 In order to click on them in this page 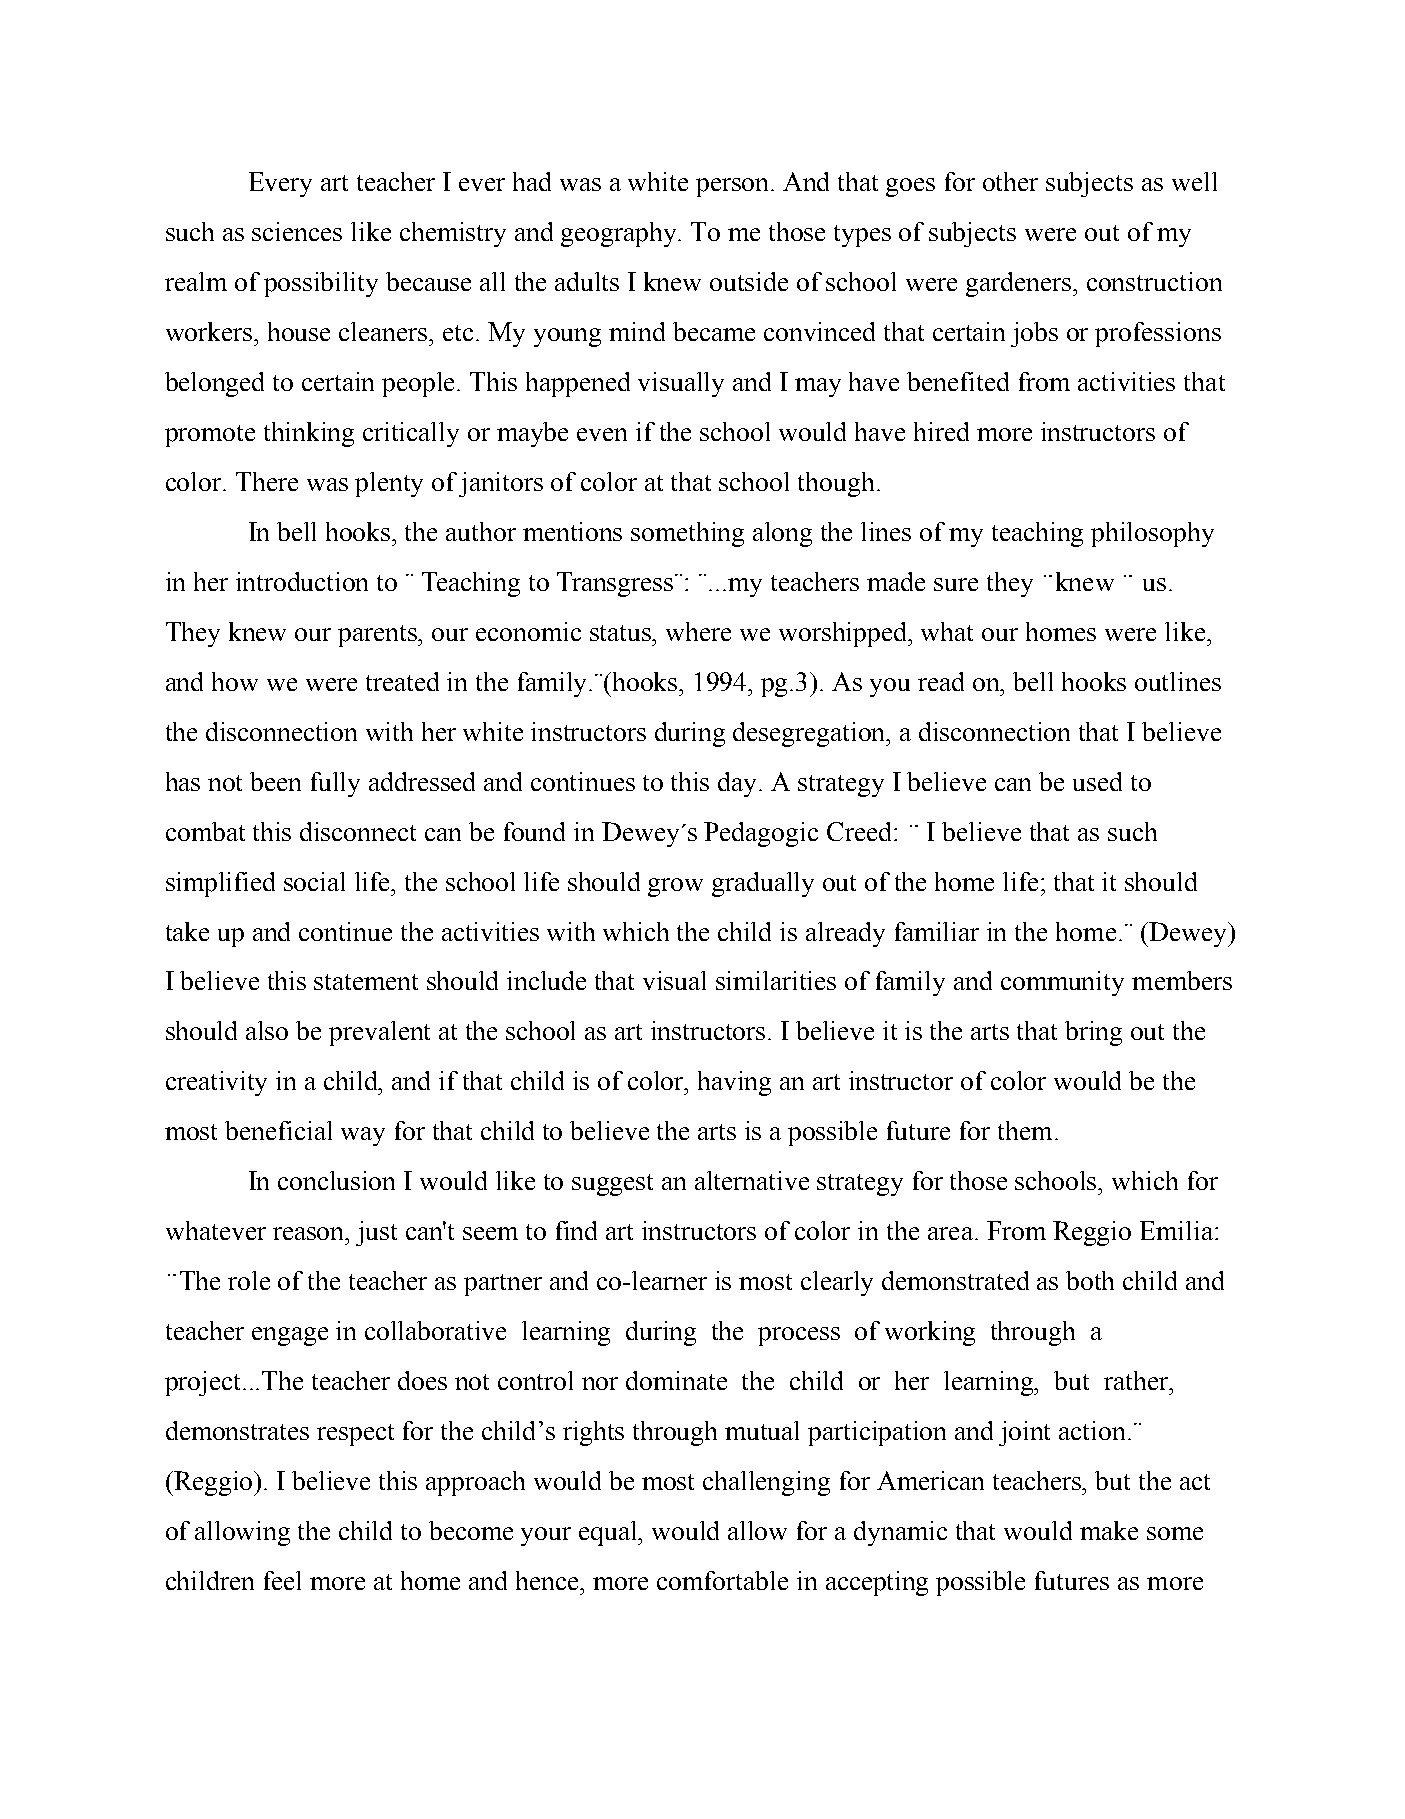, I will do `click(1025, 1130)`.
